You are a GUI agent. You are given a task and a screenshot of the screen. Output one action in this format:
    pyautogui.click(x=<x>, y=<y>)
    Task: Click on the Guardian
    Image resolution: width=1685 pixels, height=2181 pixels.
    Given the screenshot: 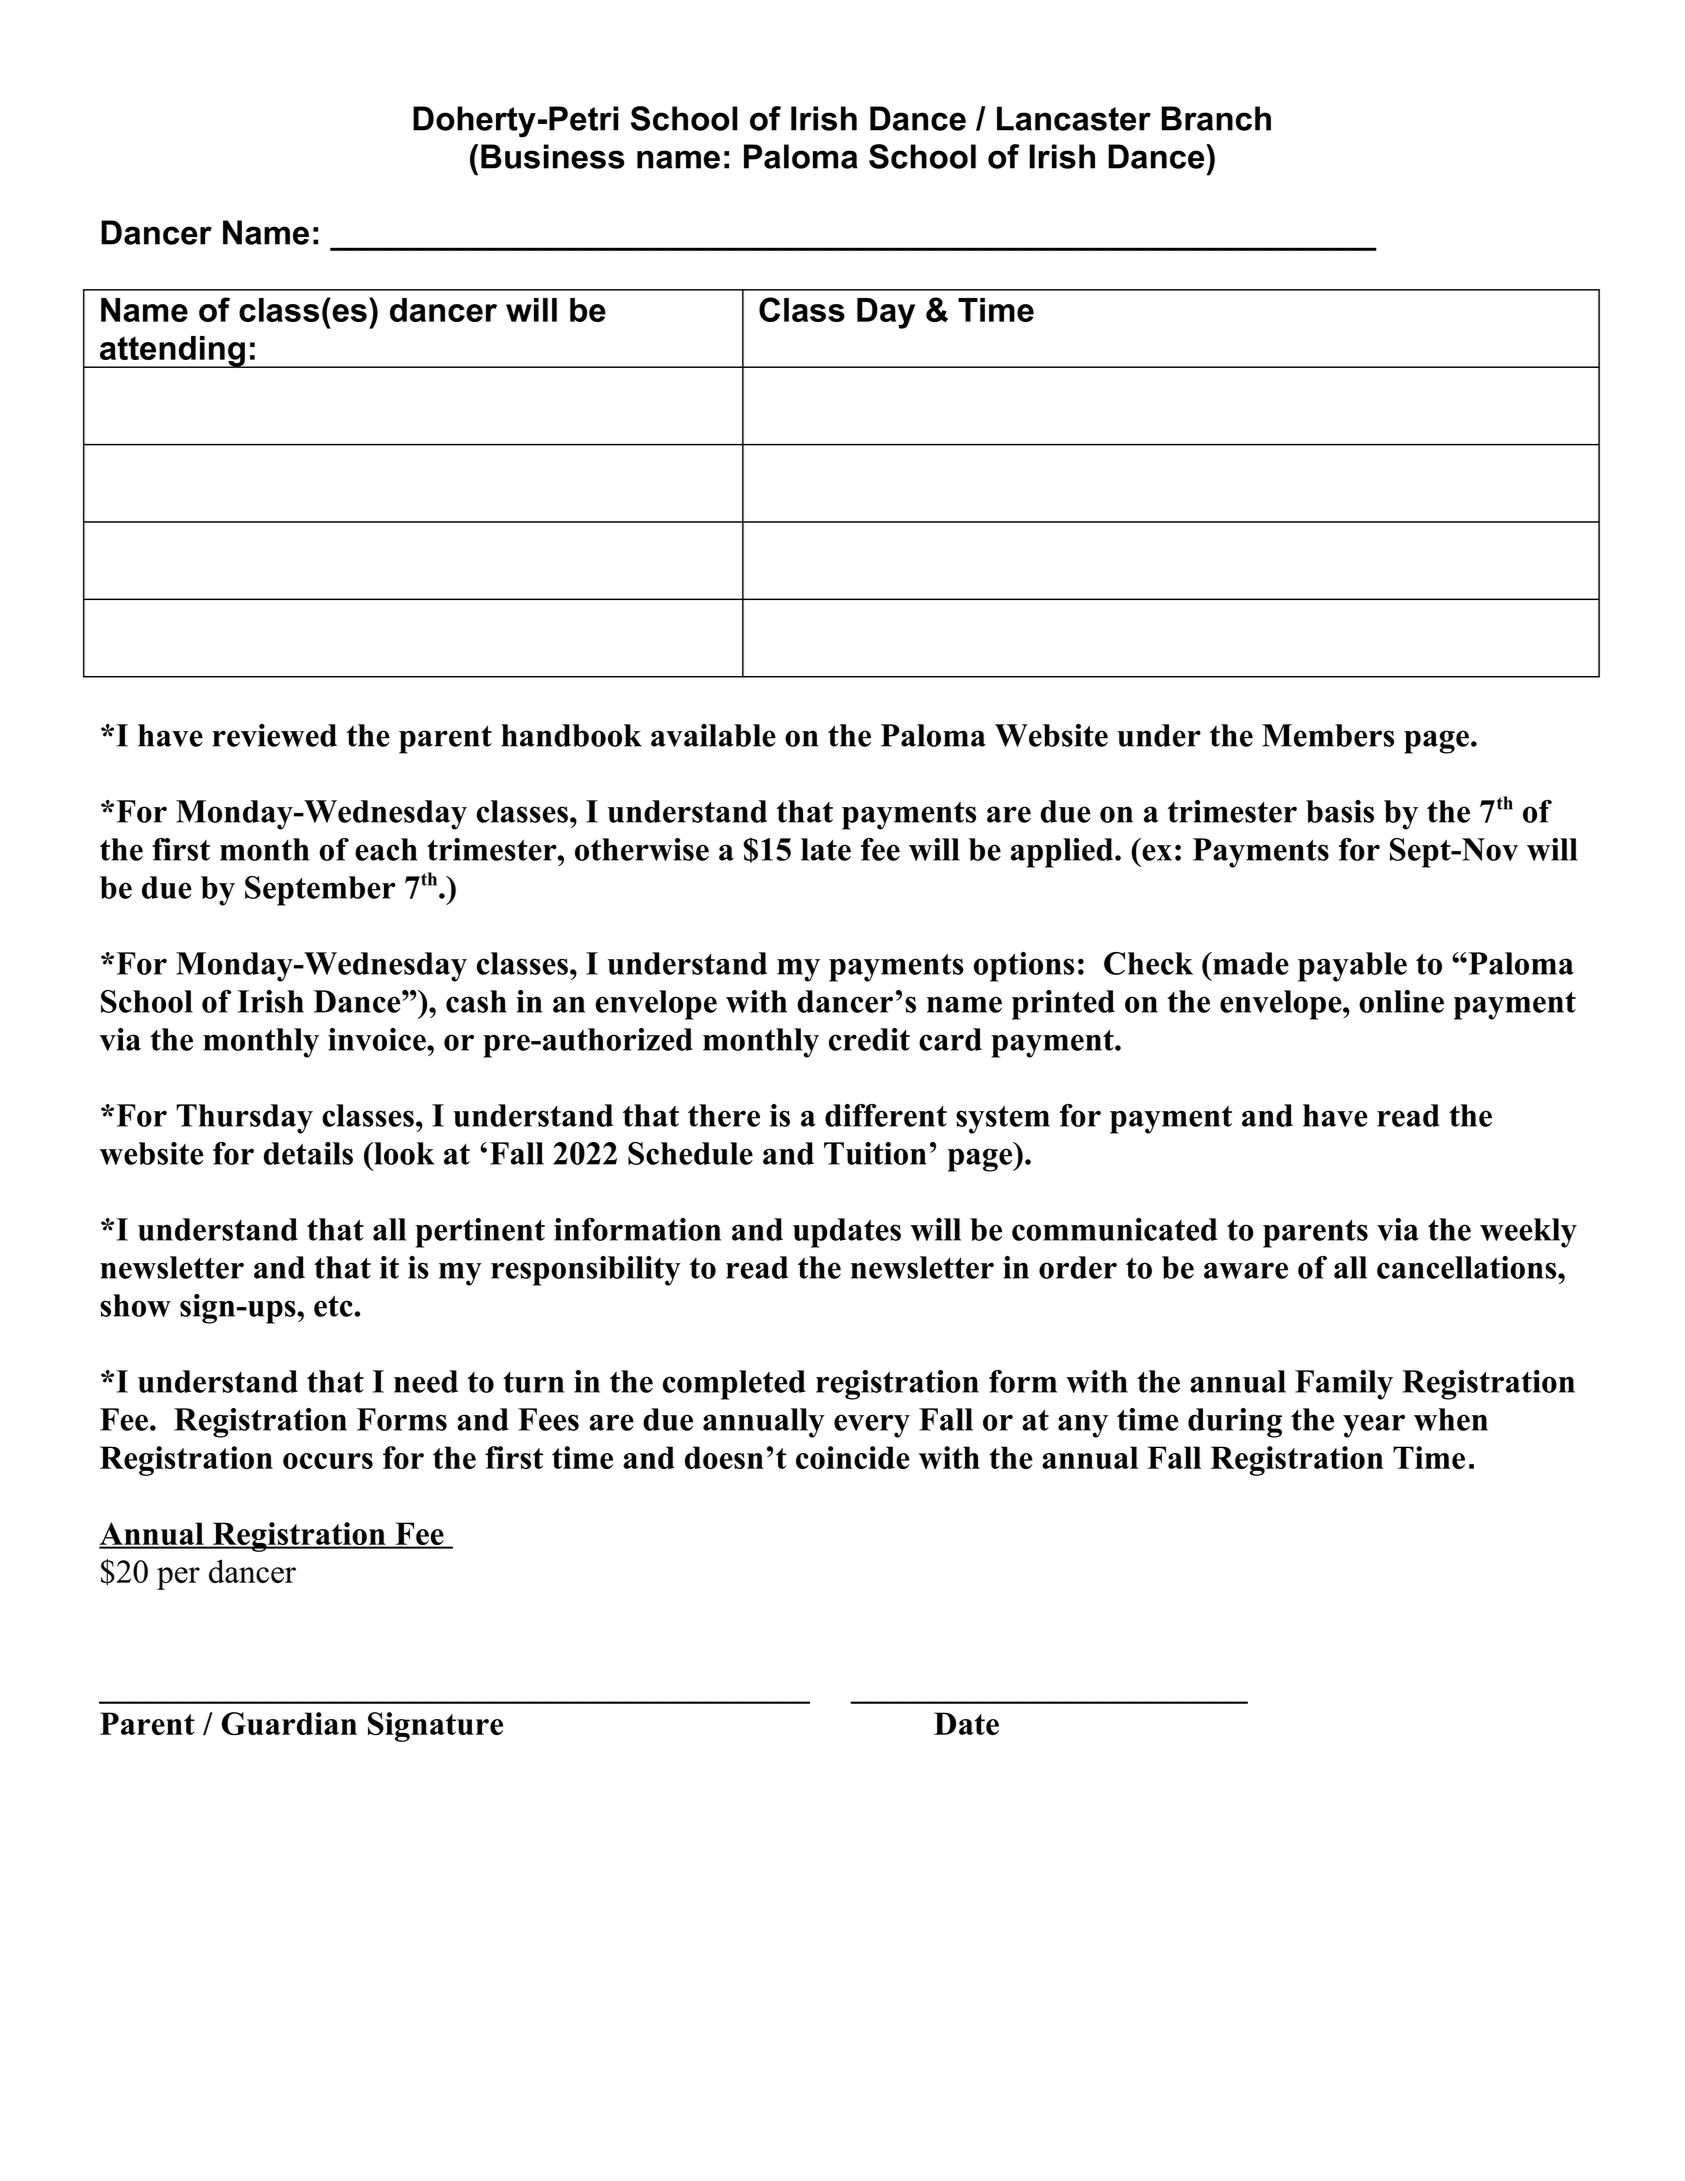 What is the action you would take?
    pyautogui.click(x=289, y=1723)
